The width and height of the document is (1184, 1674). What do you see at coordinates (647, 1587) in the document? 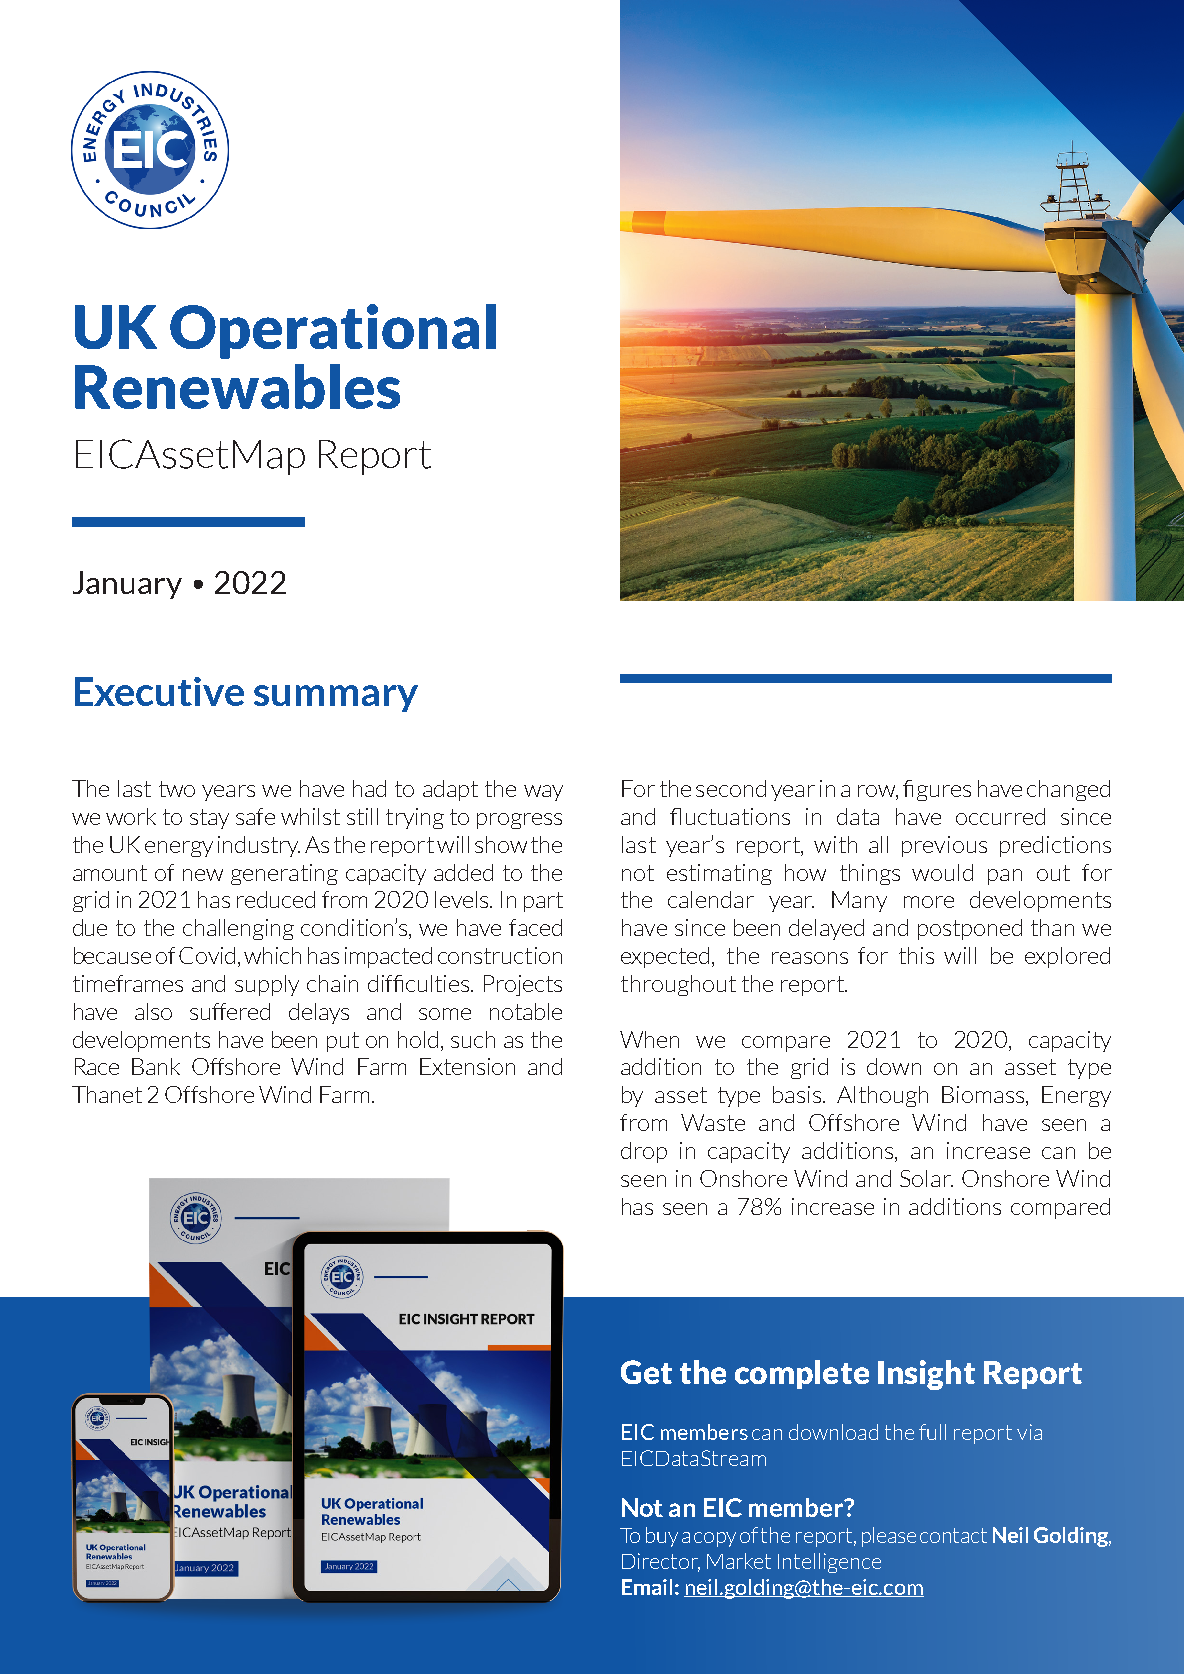
I see `Email` at bounding box center [647, 1587].
